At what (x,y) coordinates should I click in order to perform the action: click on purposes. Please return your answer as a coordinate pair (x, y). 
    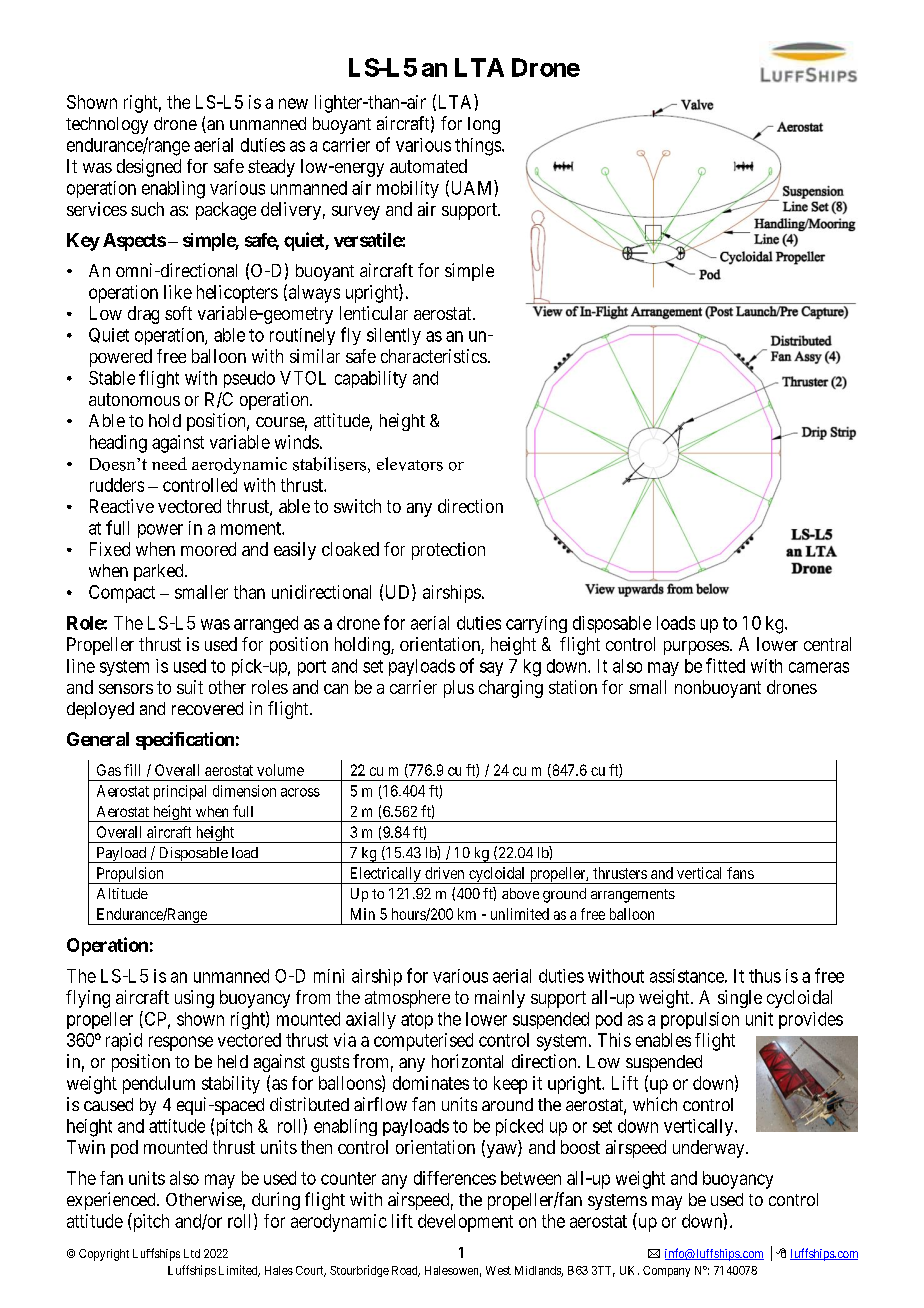
    Looking at the image, I should click on (696, 648).
